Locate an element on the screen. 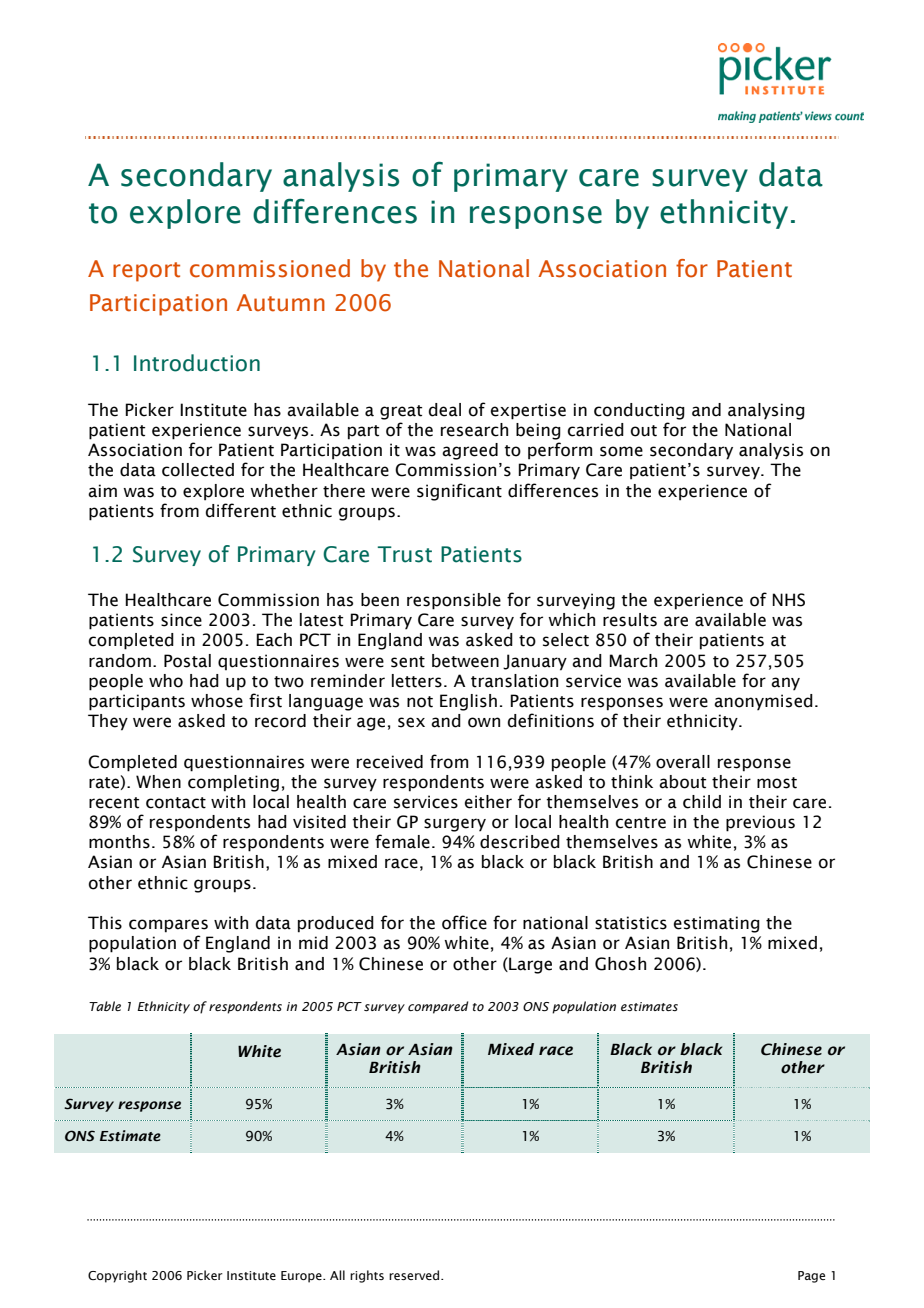 The width and height of the screenshot is (924, 1308). reserved is located at coordinates (415, 1275).
